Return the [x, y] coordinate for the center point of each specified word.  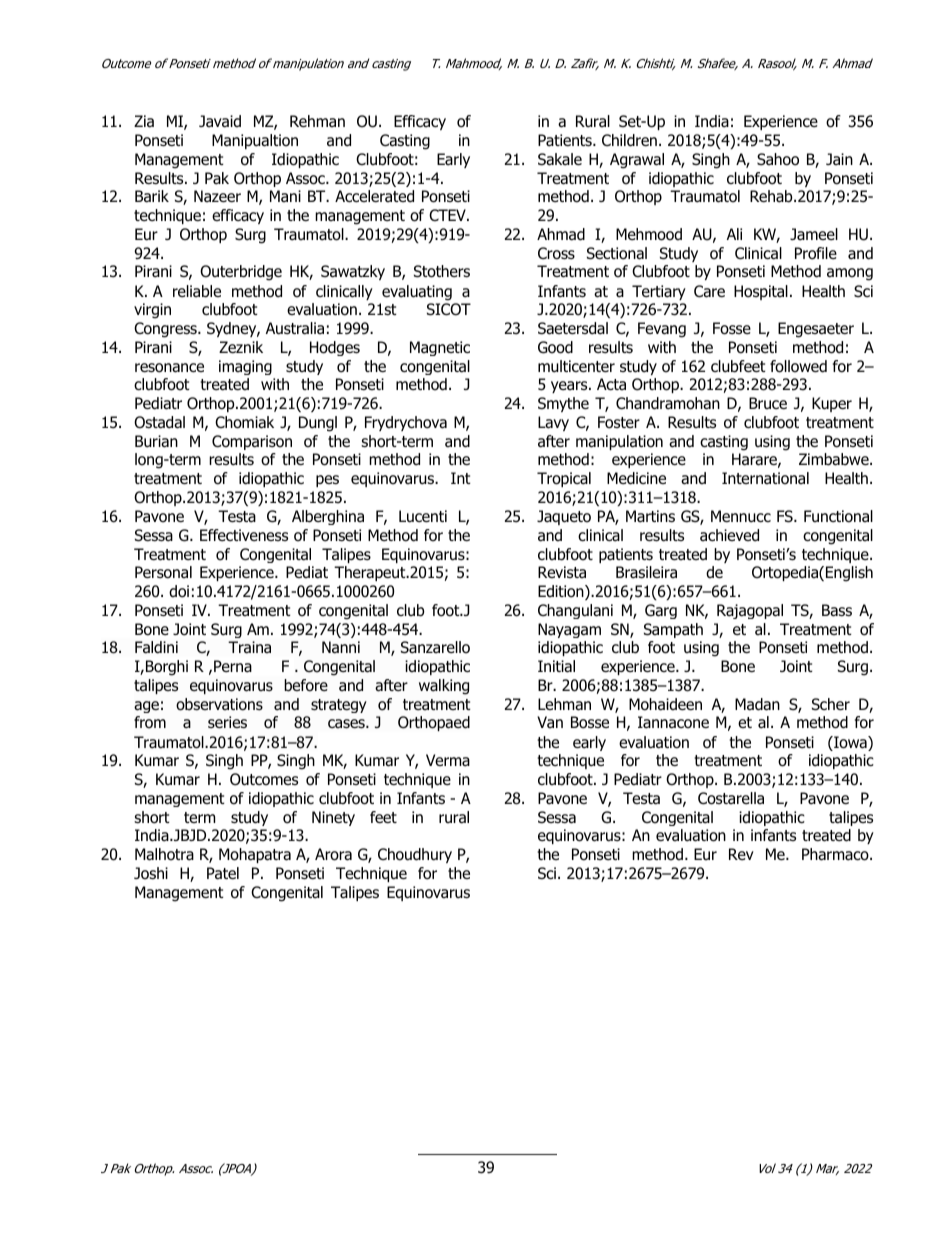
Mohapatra [255, 855]
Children [629, 140]
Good [555, 347]
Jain [839, 159]
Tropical [564, 479]
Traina [249, 647]
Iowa [850, 743]
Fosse [732, 328]
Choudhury [415, 855]
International [765, 478]
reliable [197, 291]
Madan [757, 704]
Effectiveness [244, 535]
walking [444, 687]
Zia [144, 121]
